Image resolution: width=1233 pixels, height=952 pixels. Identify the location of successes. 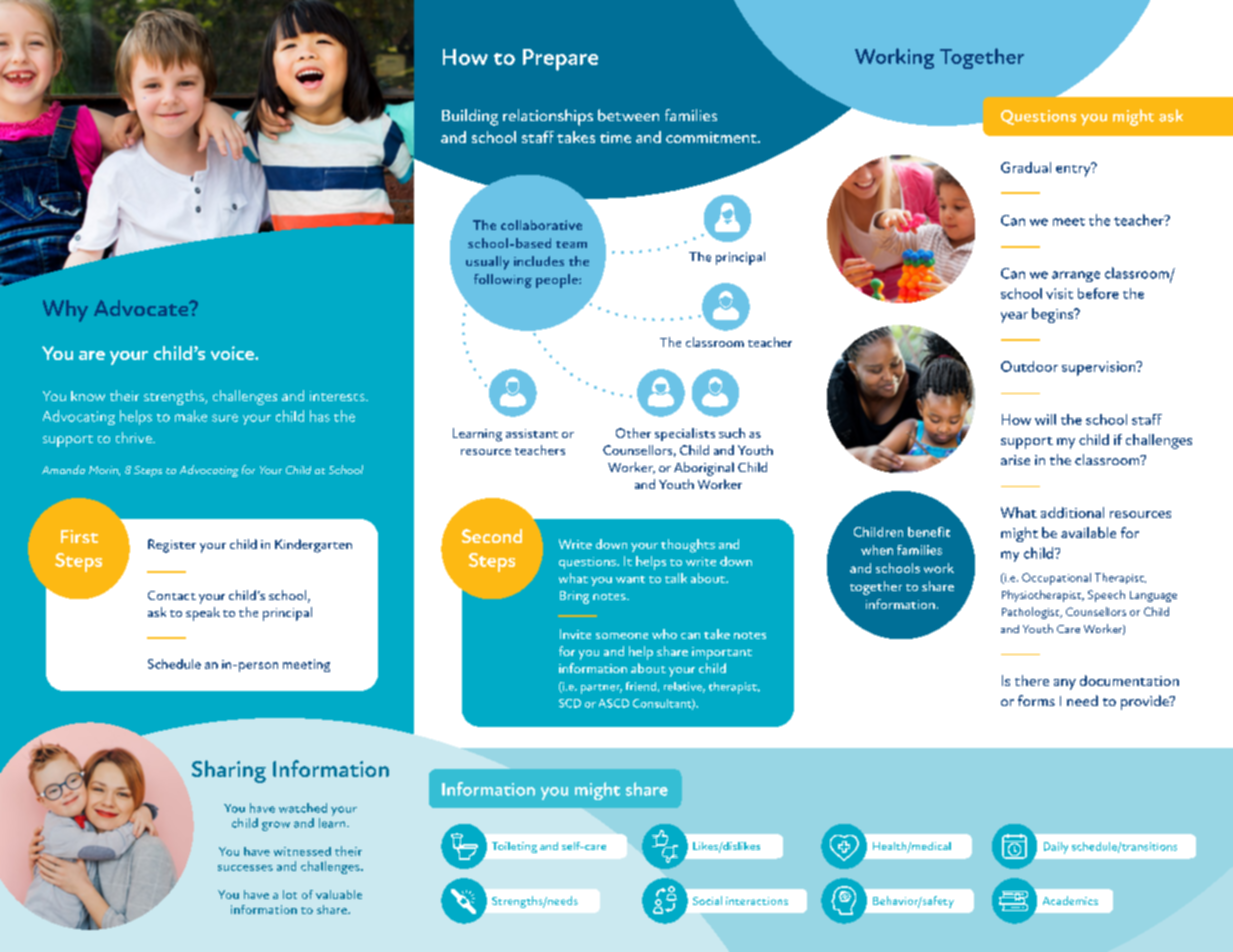
(245, 868).
